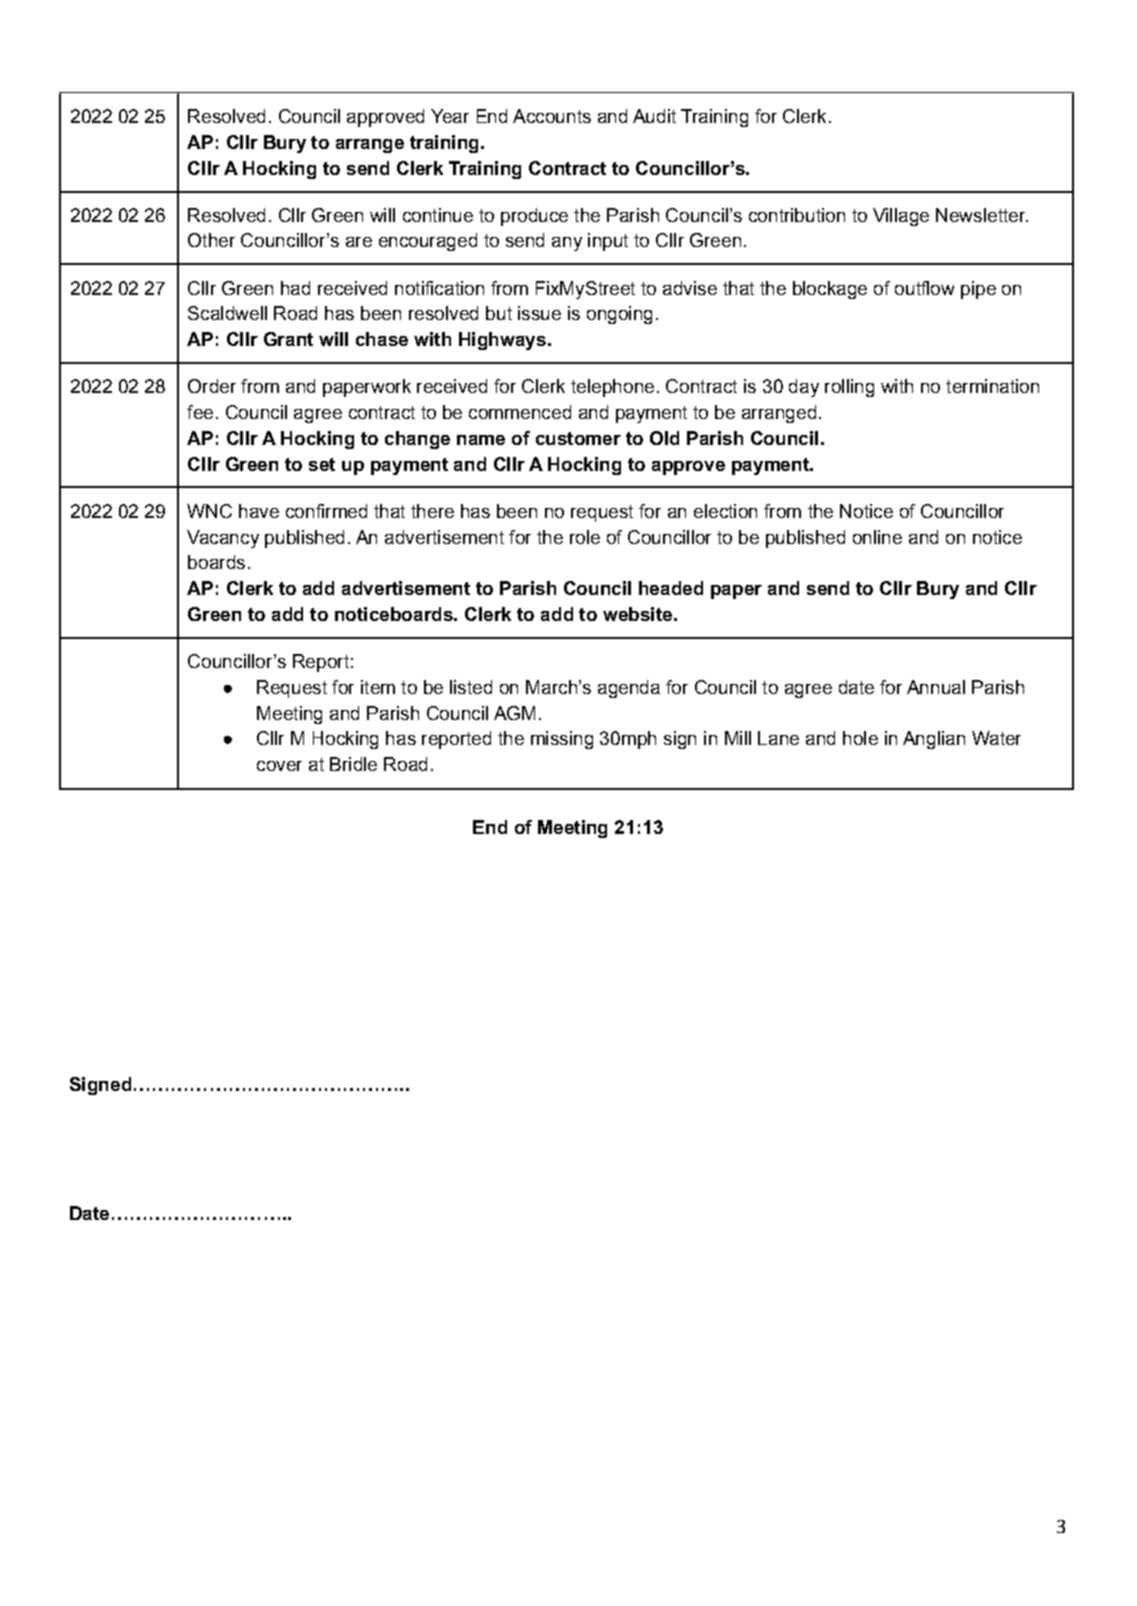 The image size is (1137, 1606). I want to click on website, so click(637, 614).
